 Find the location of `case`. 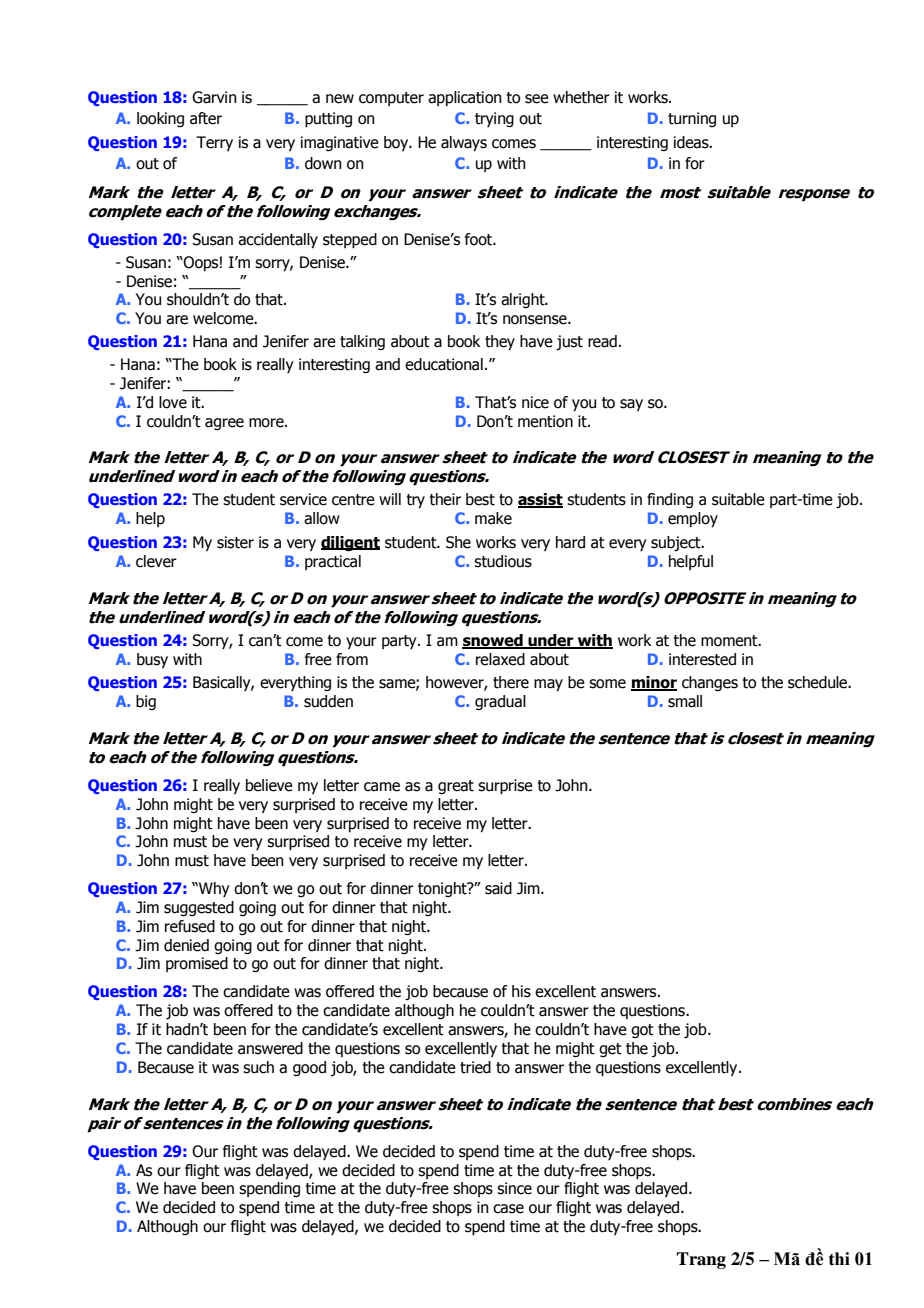

case is located at coordinates (508, 1209).
